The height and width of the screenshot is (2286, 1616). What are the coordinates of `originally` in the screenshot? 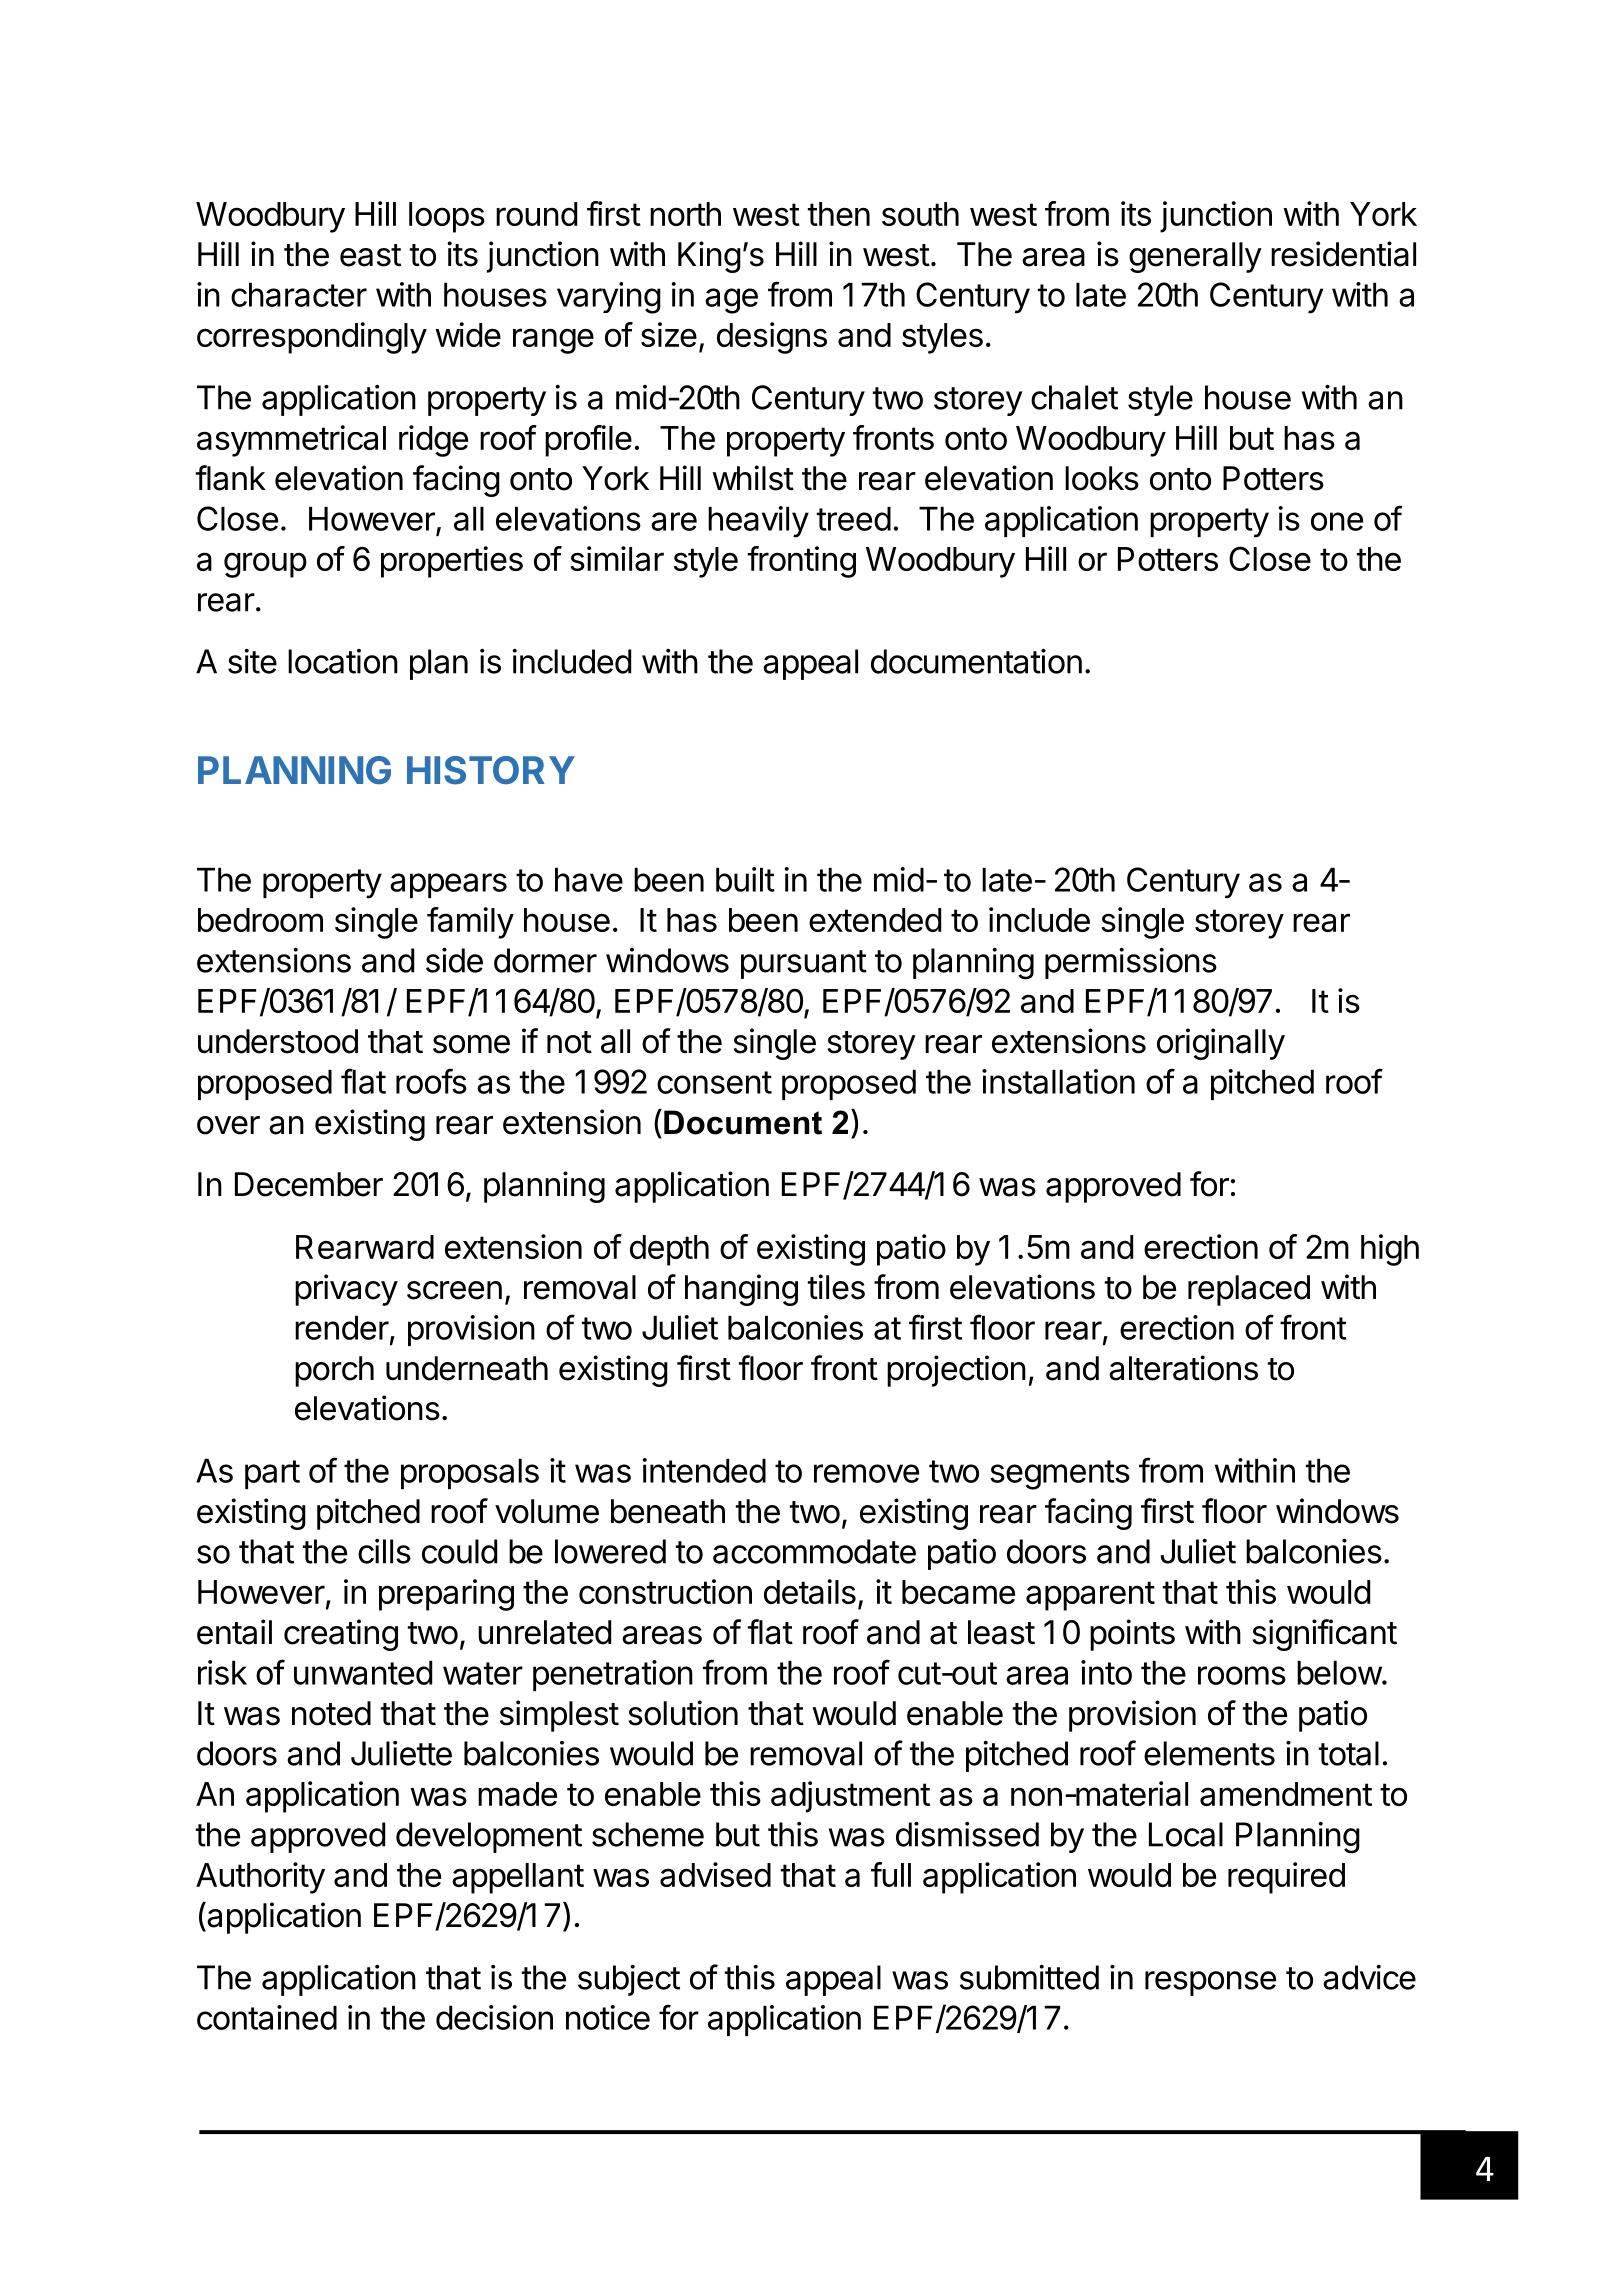 It's located at (1221, 1044).
